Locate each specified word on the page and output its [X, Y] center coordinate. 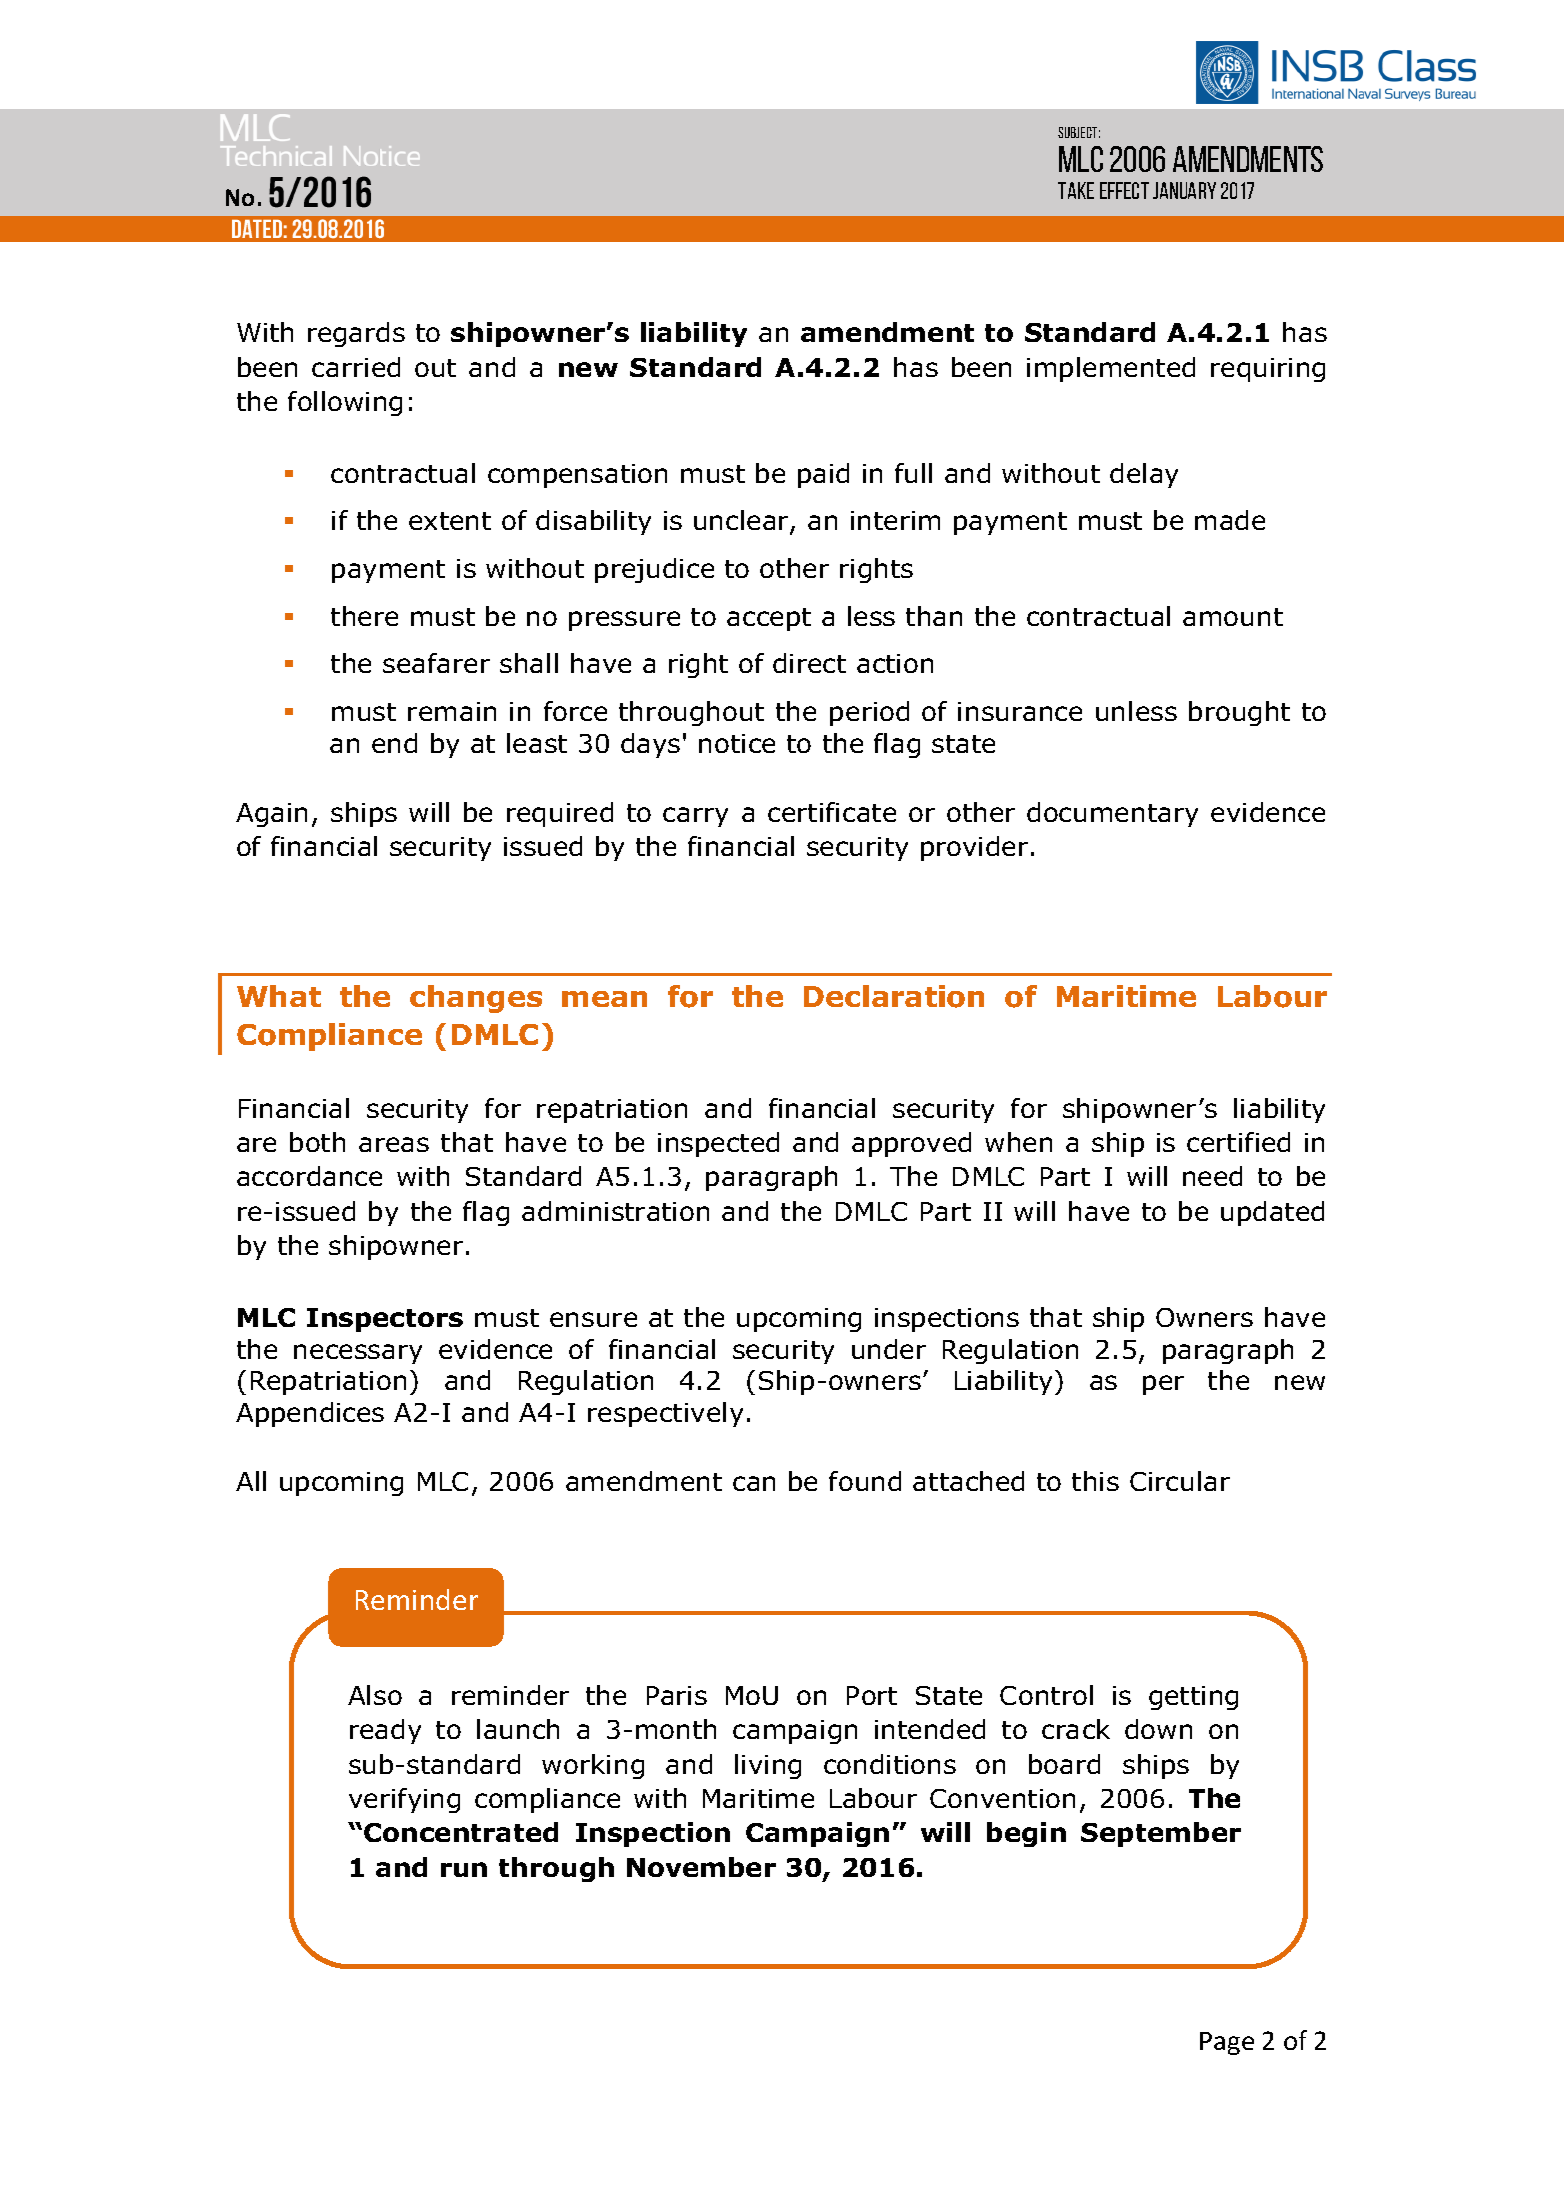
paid [823, 475]
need [1212, 1176]
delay [1144, 475]
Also [375, 1695]
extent [450, 521]
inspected [718, 1144]
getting [1193, 1698]
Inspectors [385, 1320]
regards [356, 334]
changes [476, 999]
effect [1124, 190]
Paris [677, 1695]
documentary [1112, 814]
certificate [832, 812]
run [464, 1869]
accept [769, 619]
